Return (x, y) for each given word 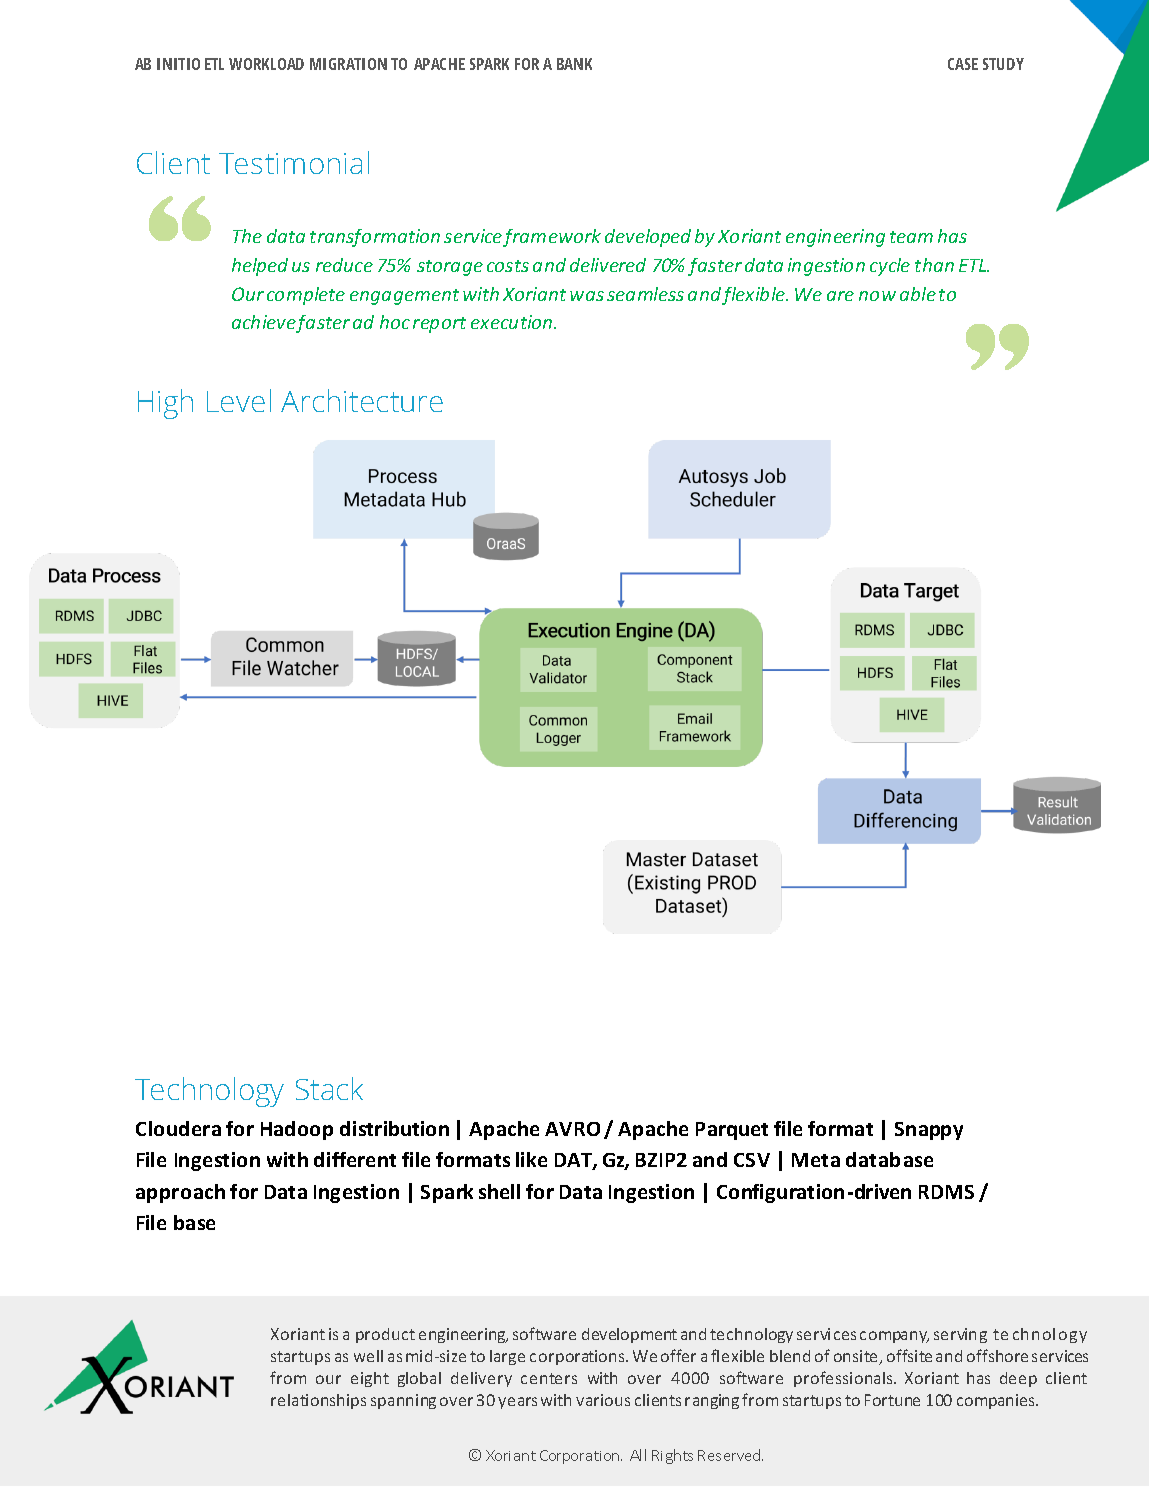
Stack (329, 1088)
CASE (963, 64)
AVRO (572, 1129)
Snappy (929, 1131)
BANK (574, 64)
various (603, 1400)
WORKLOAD (266, 64)
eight (370, 1379)
